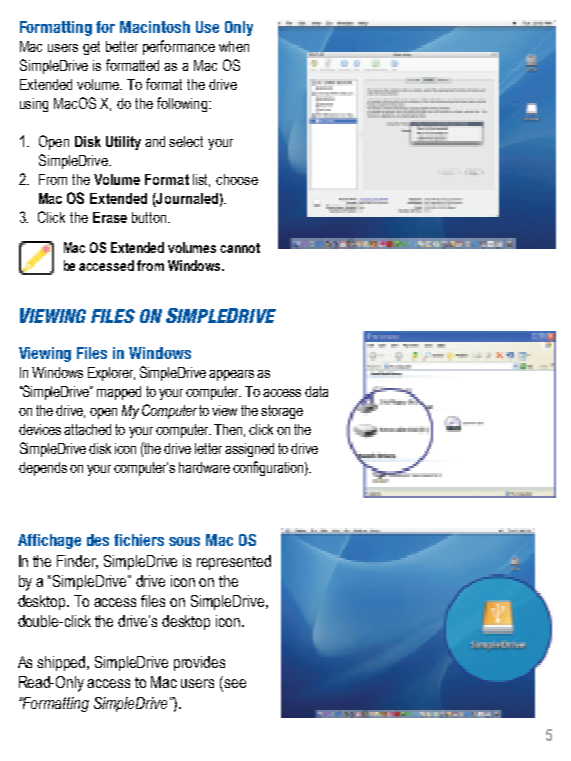 The image size is (571, 761). Describe the element at coordinates (234, 46) in the screenshot. I see `when` at that location.
